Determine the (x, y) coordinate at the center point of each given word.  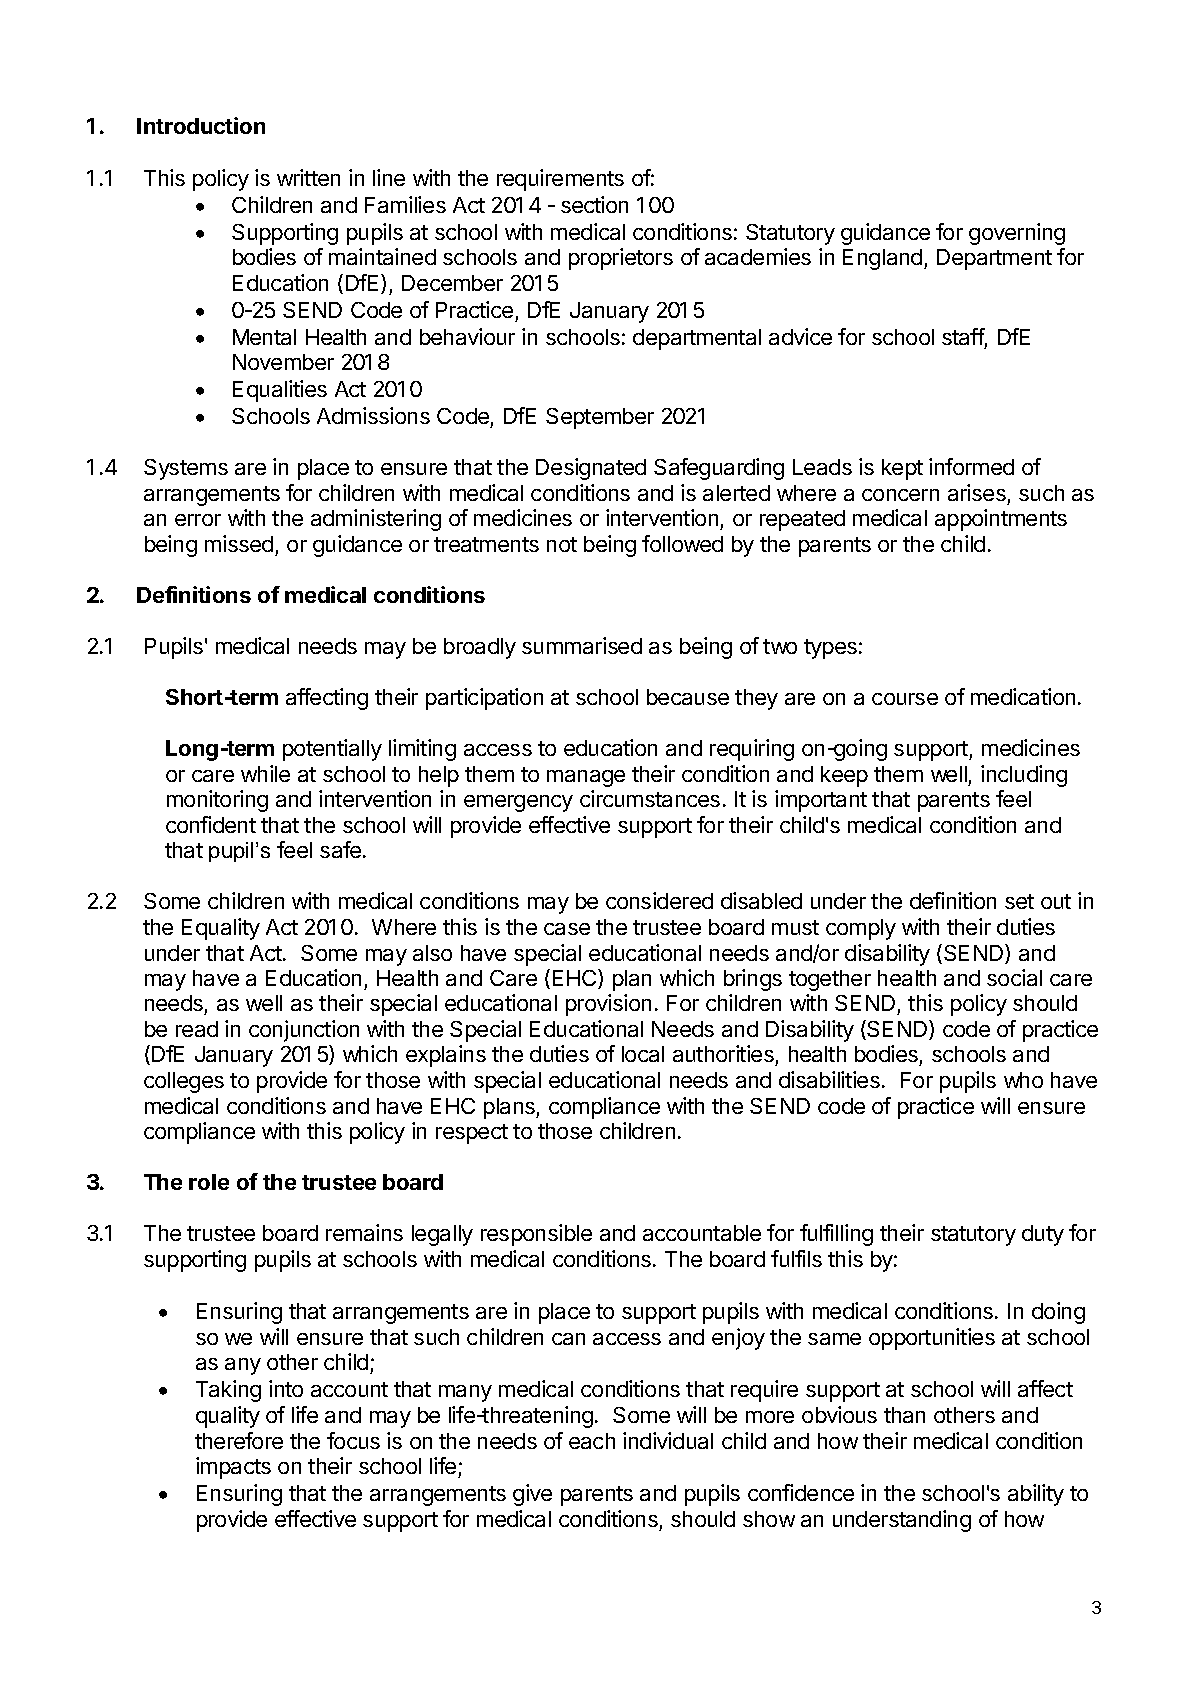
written (308, 177)
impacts (233, 1468)
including (1024, 776)
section (594, 204)
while (265, 773)
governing (1017, 234)
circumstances (650, 798)
